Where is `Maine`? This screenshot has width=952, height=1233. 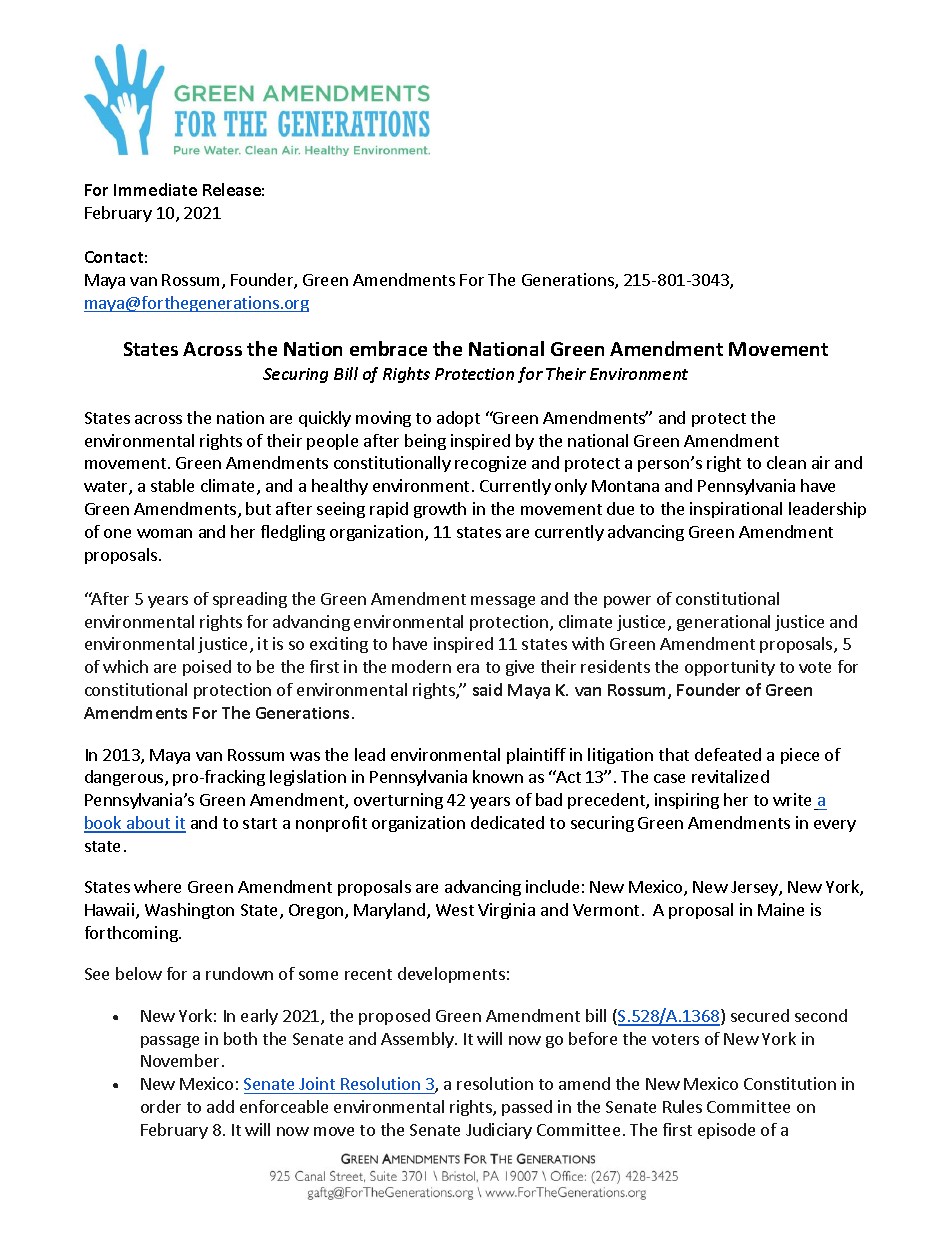
Maine is located at coordinates (781, 909).
